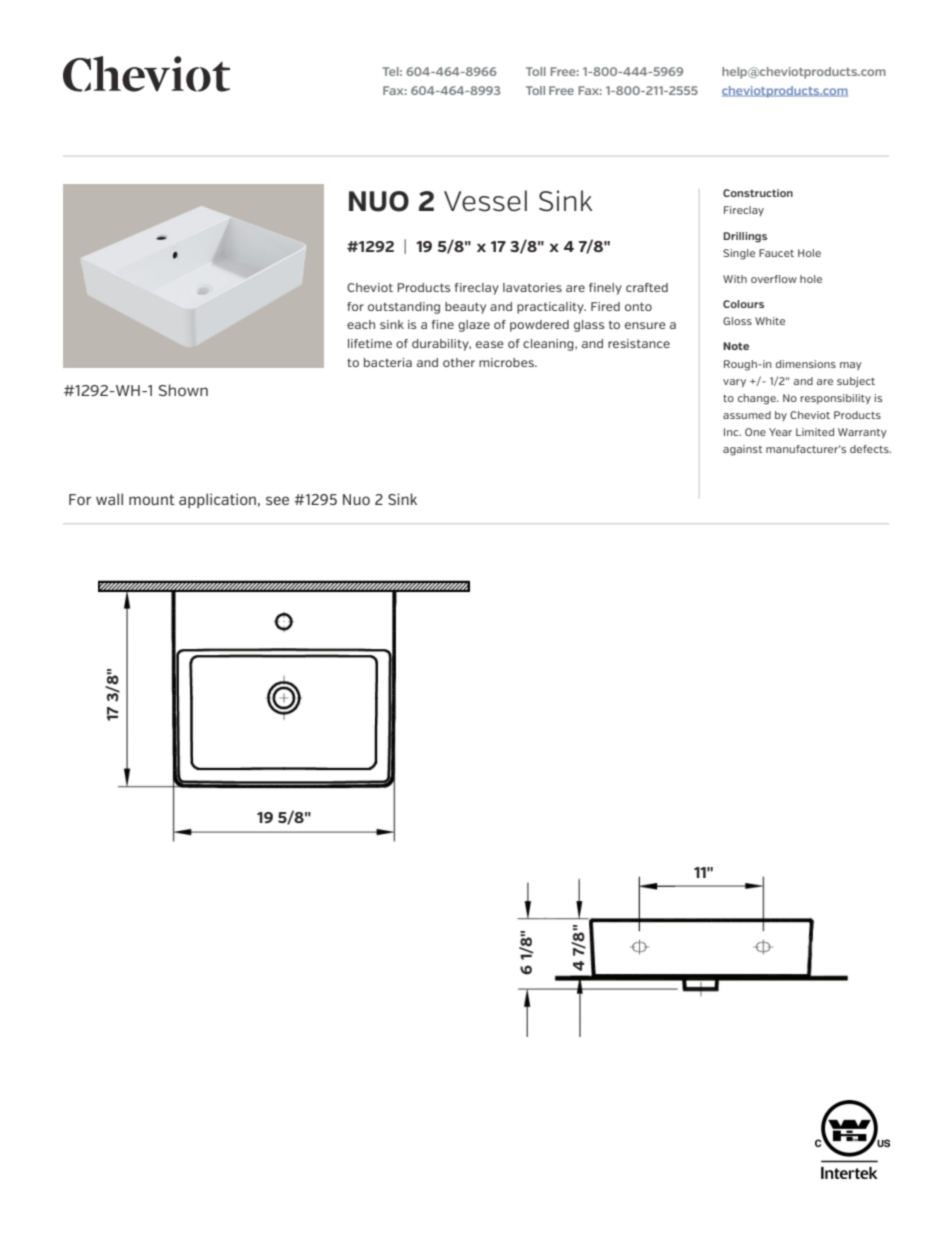 This document has width=952, height=1233. I want to click on ease, so click(489, 344).
